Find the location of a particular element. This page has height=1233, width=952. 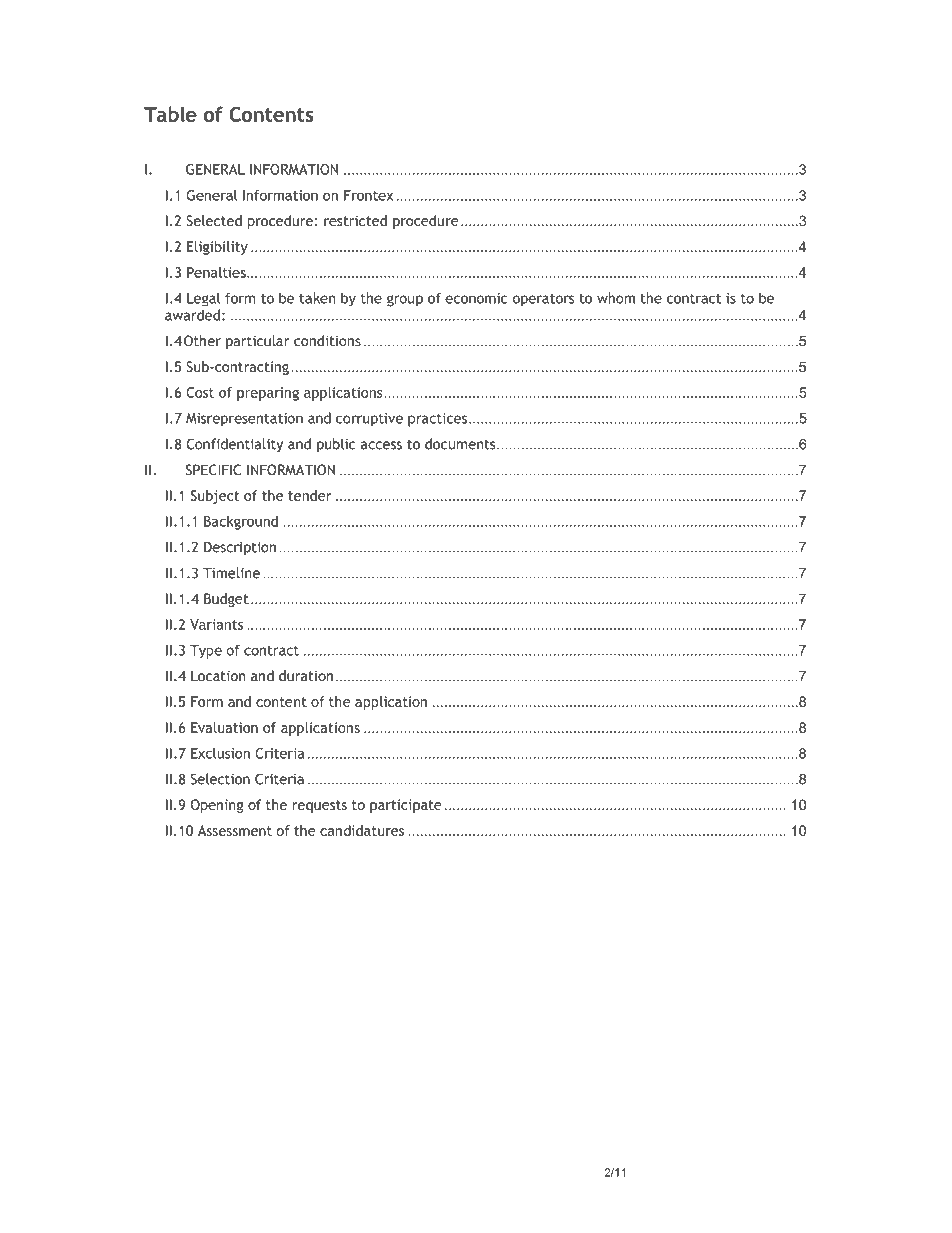

documents is located at coordinates (460, 444).
